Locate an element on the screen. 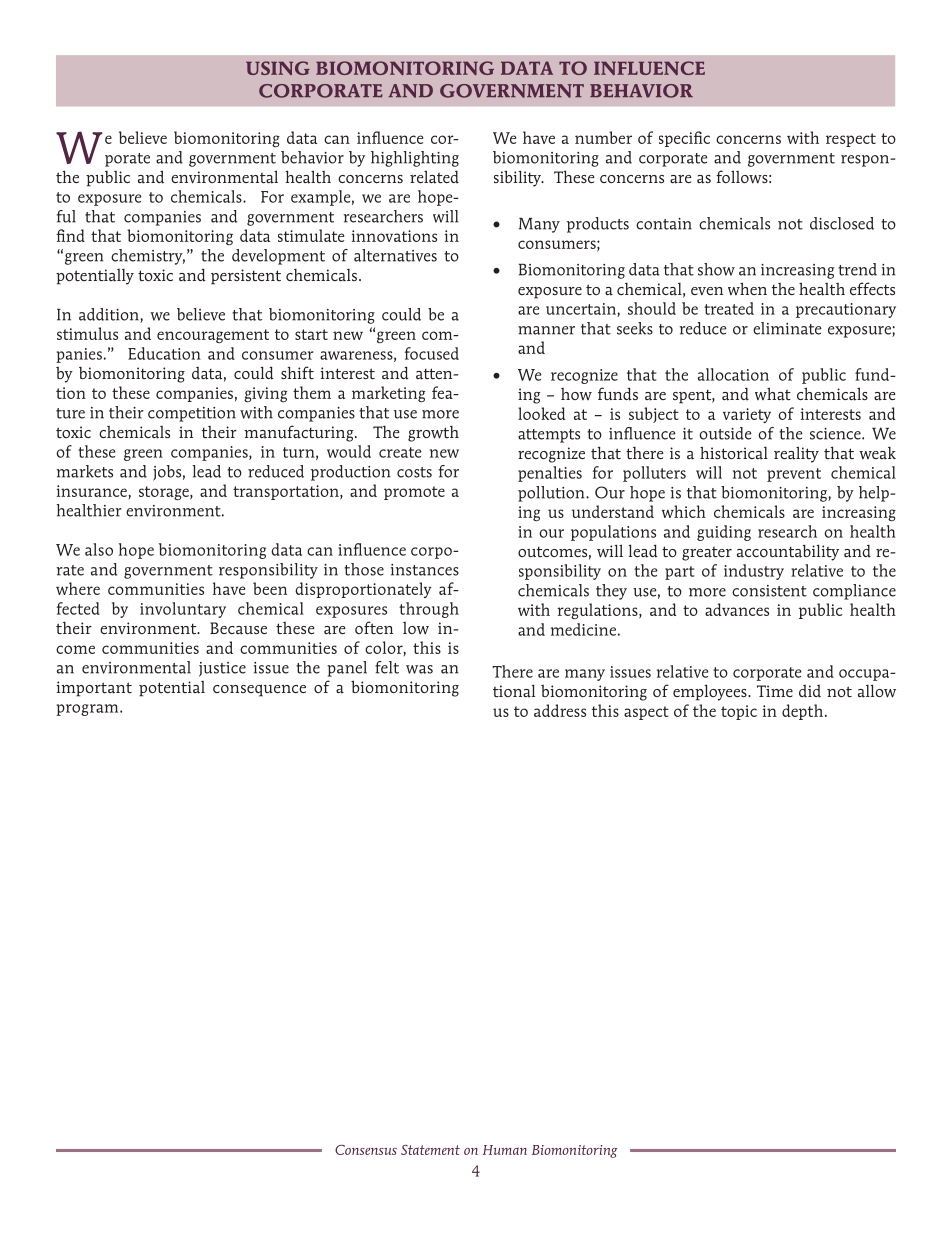 This screenshot has height=1233, width=952. Statement is located at coordinates (430, 1150).
